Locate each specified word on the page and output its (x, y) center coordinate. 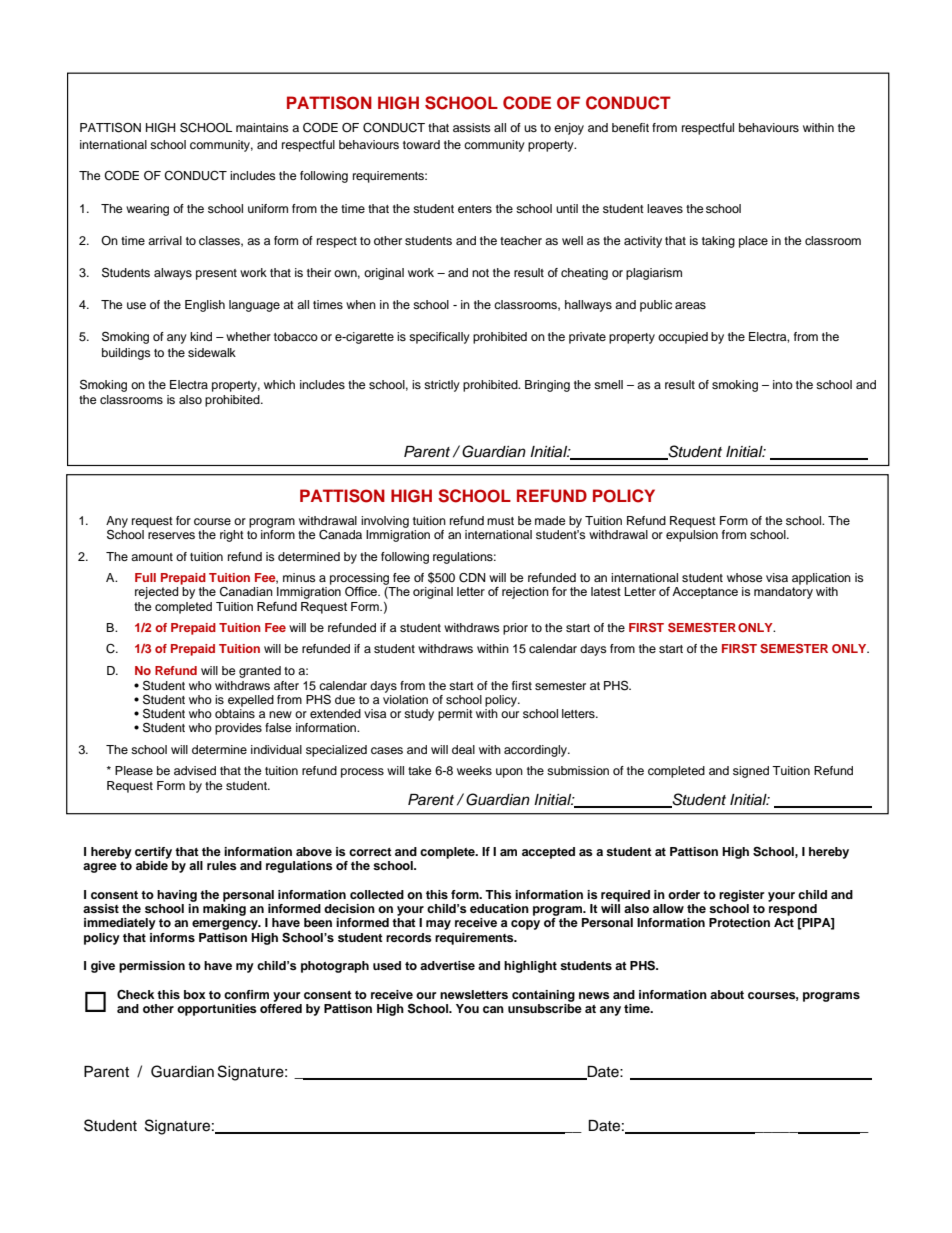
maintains (262, 127)
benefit (630, 127)
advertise (447, 965)
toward (421, 144)
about (727, 994)
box (195, 994)
